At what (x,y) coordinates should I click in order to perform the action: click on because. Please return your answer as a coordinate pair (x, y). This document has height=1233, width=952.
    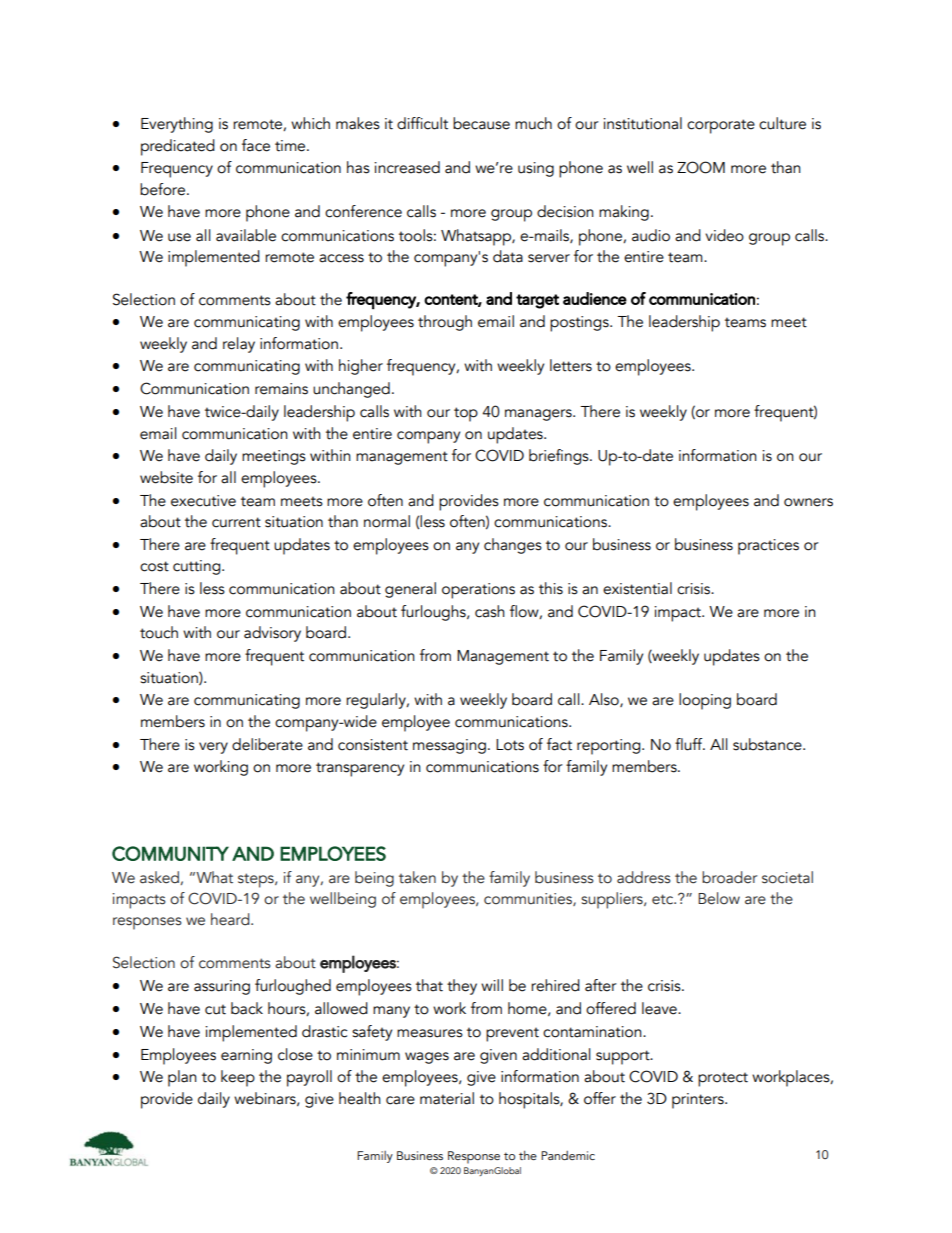
    Looking at the image, I should click on (481, 123).
